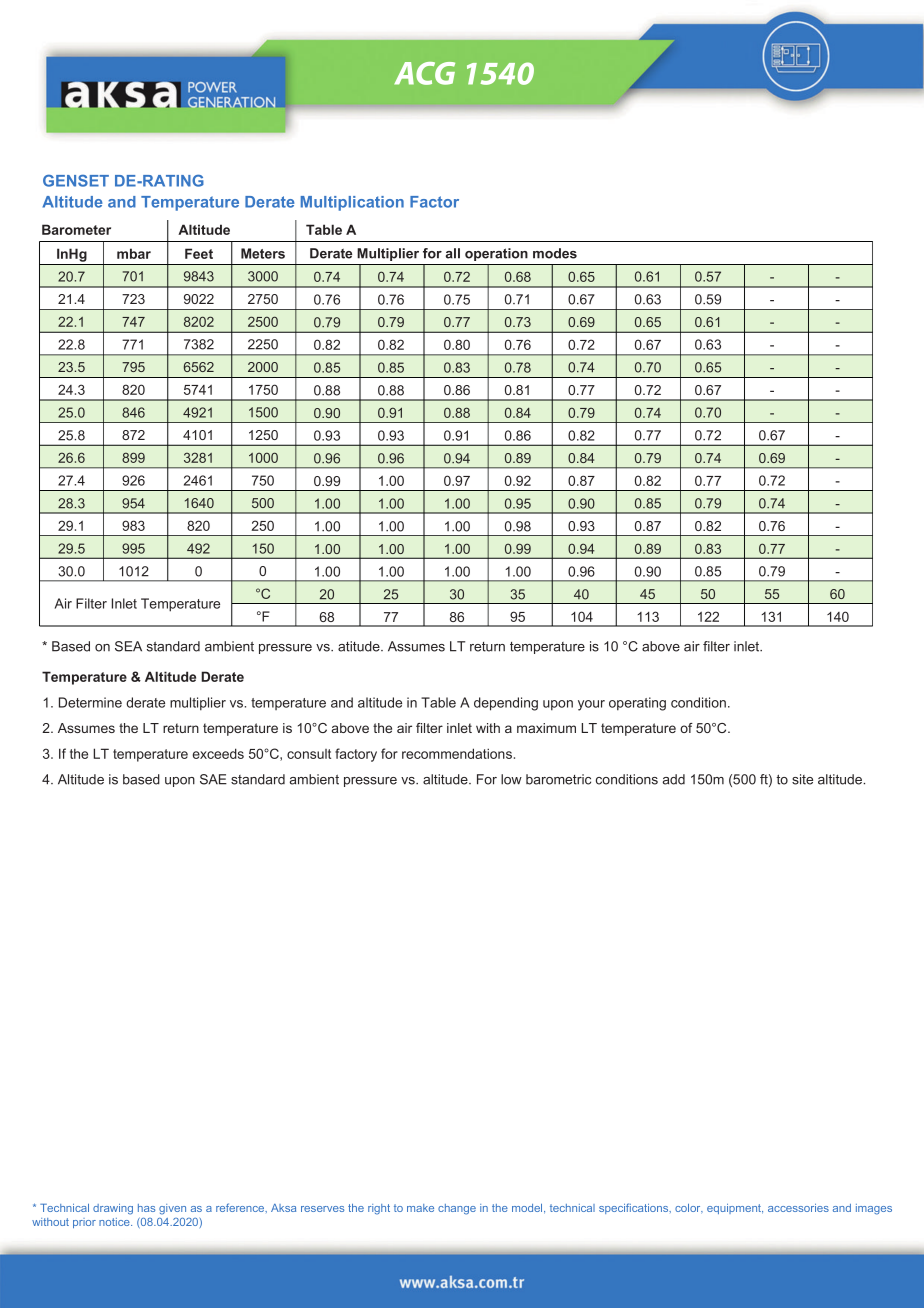 The height and width of the document is (1308, 924). I want to click on Feet, so click(199, 253).
